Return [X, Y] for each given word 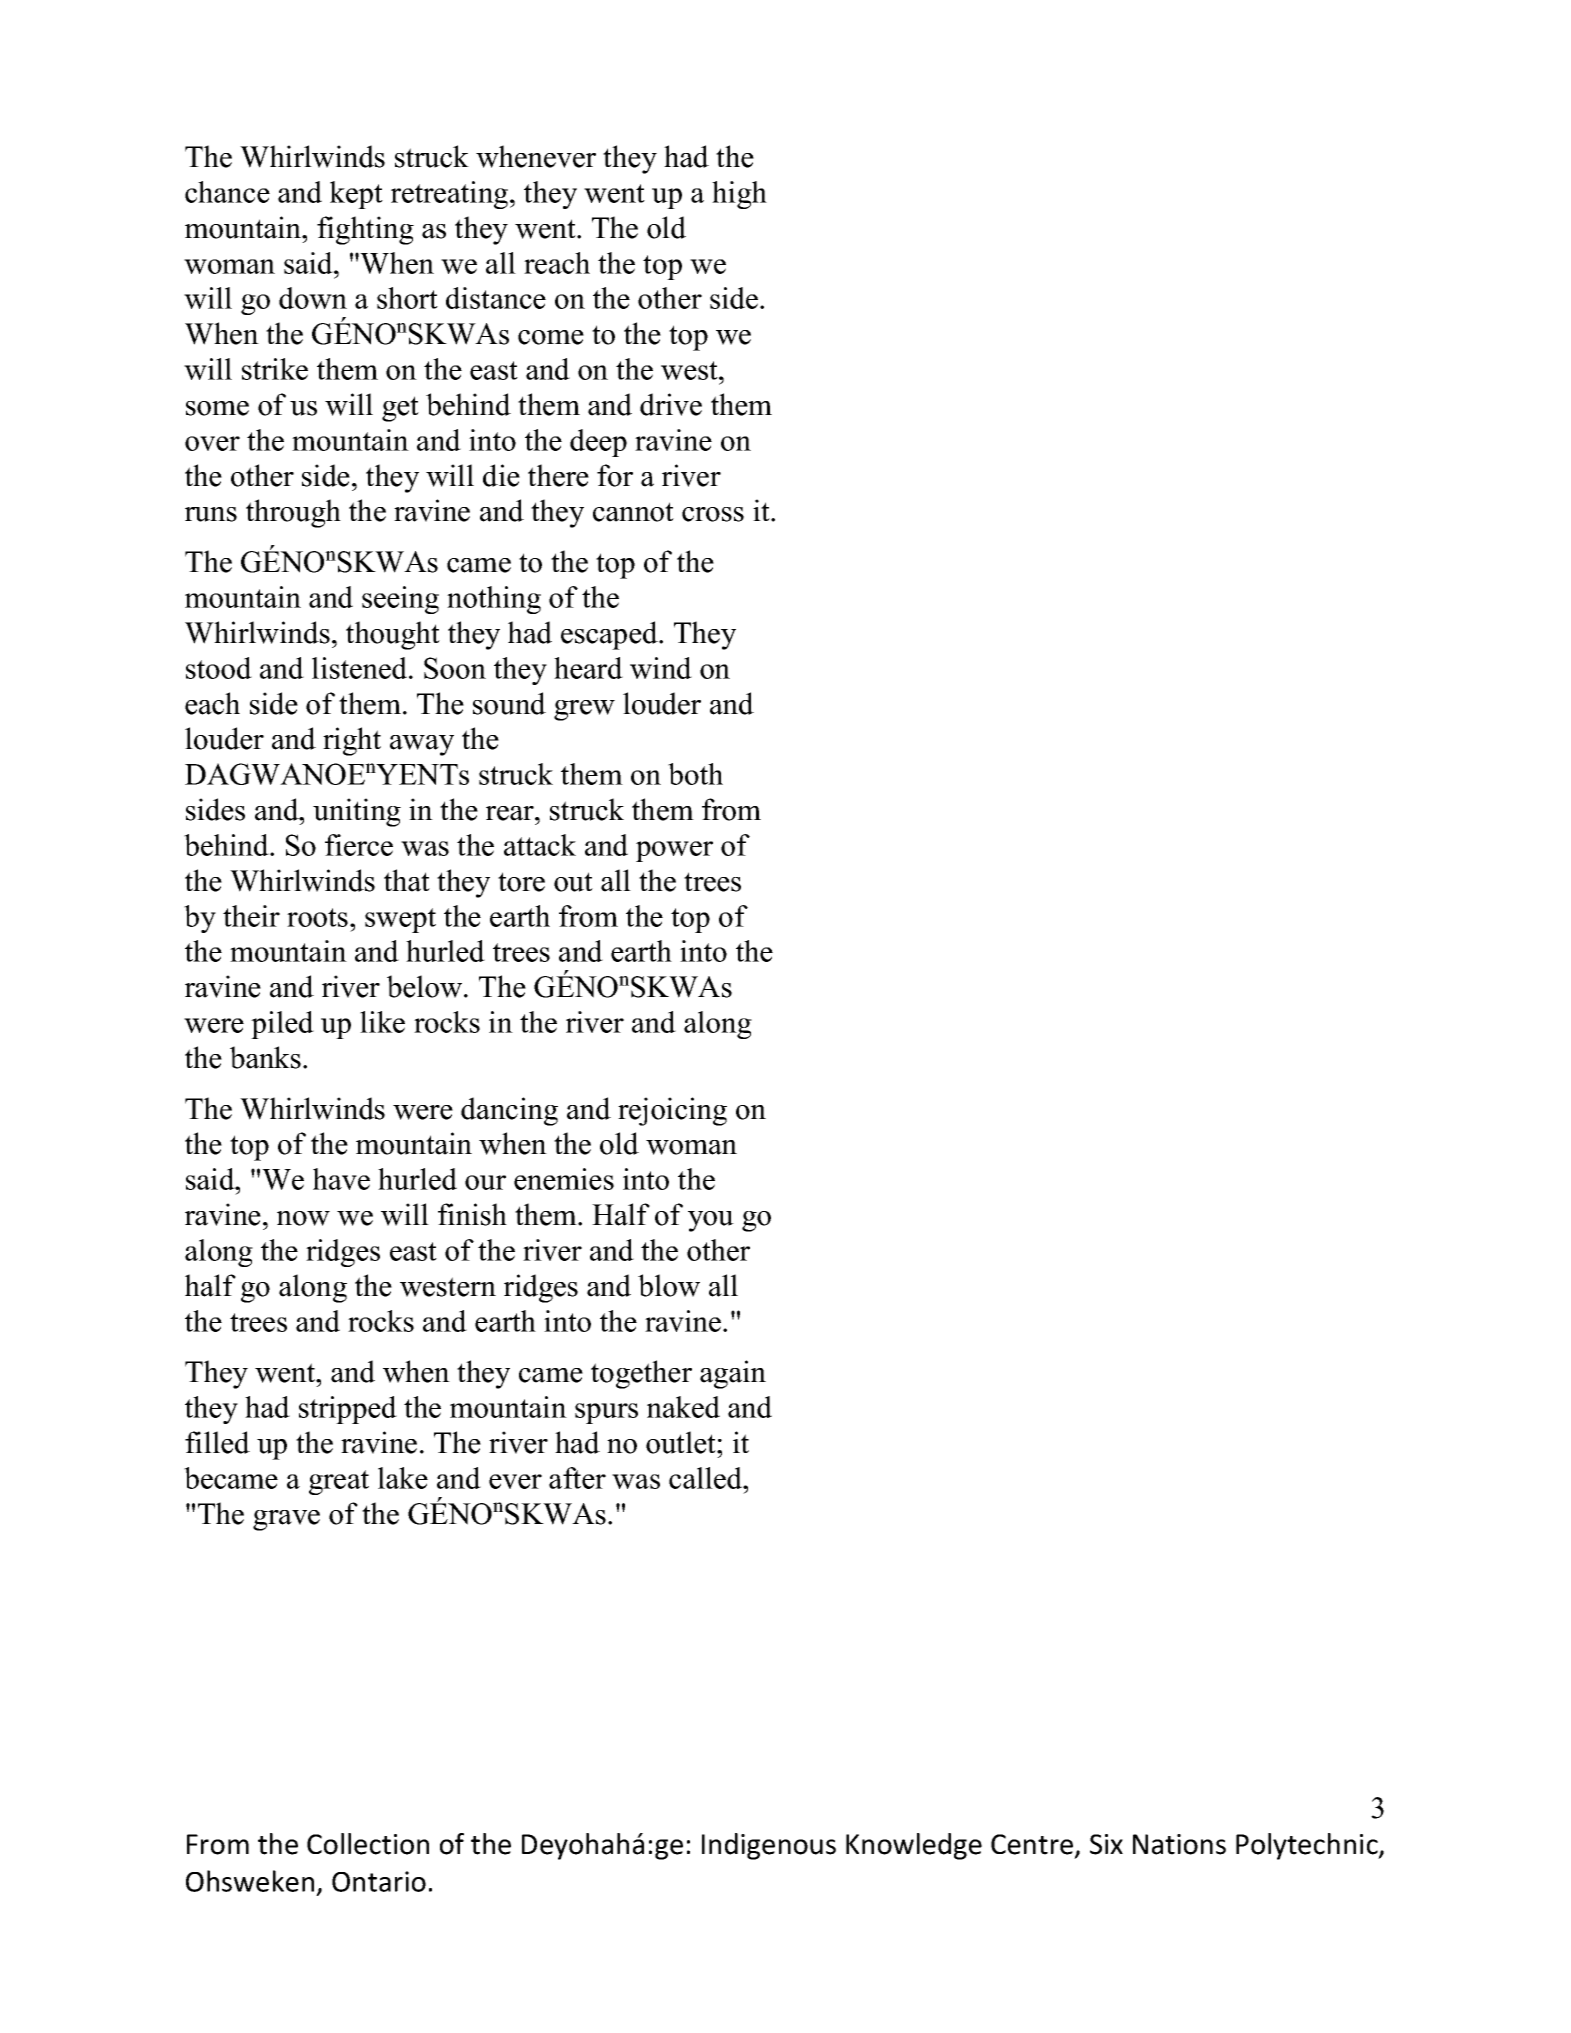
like [382, 1022]
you [711, 1221]
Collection [368, 1844]
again [733, 1374]
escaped [610, 635]
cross [713, 514]
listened [361, 668]
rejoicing [672, 1111]
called [707, 1478]
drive [671, 404]
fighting [365, 230]
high [739, 195]
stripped [348, 1410]
